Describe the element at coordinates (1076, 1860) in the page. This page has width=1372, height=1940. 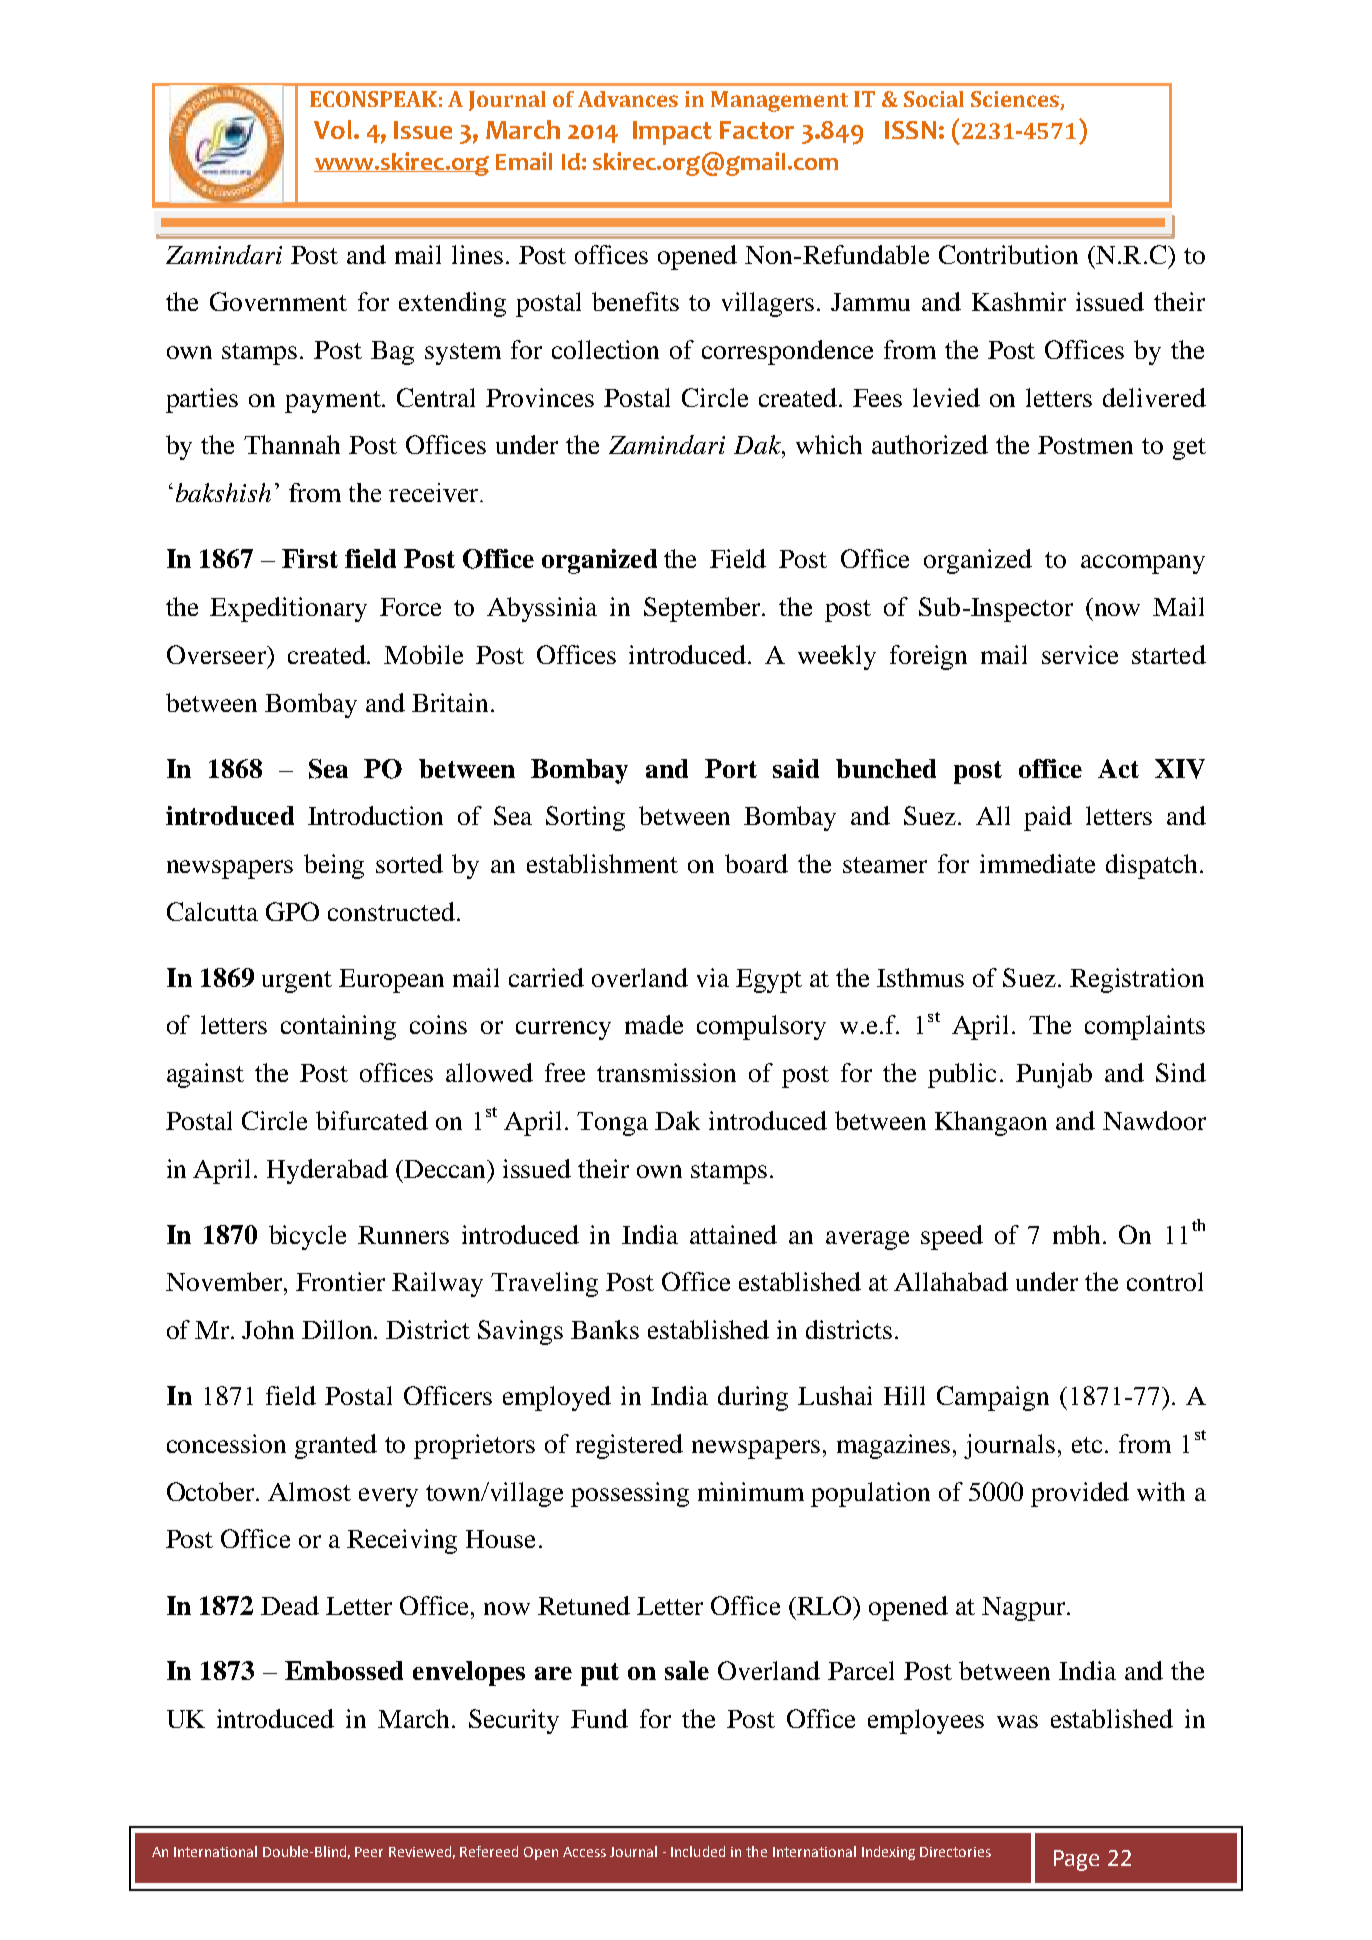
I see `Page` at that location.
